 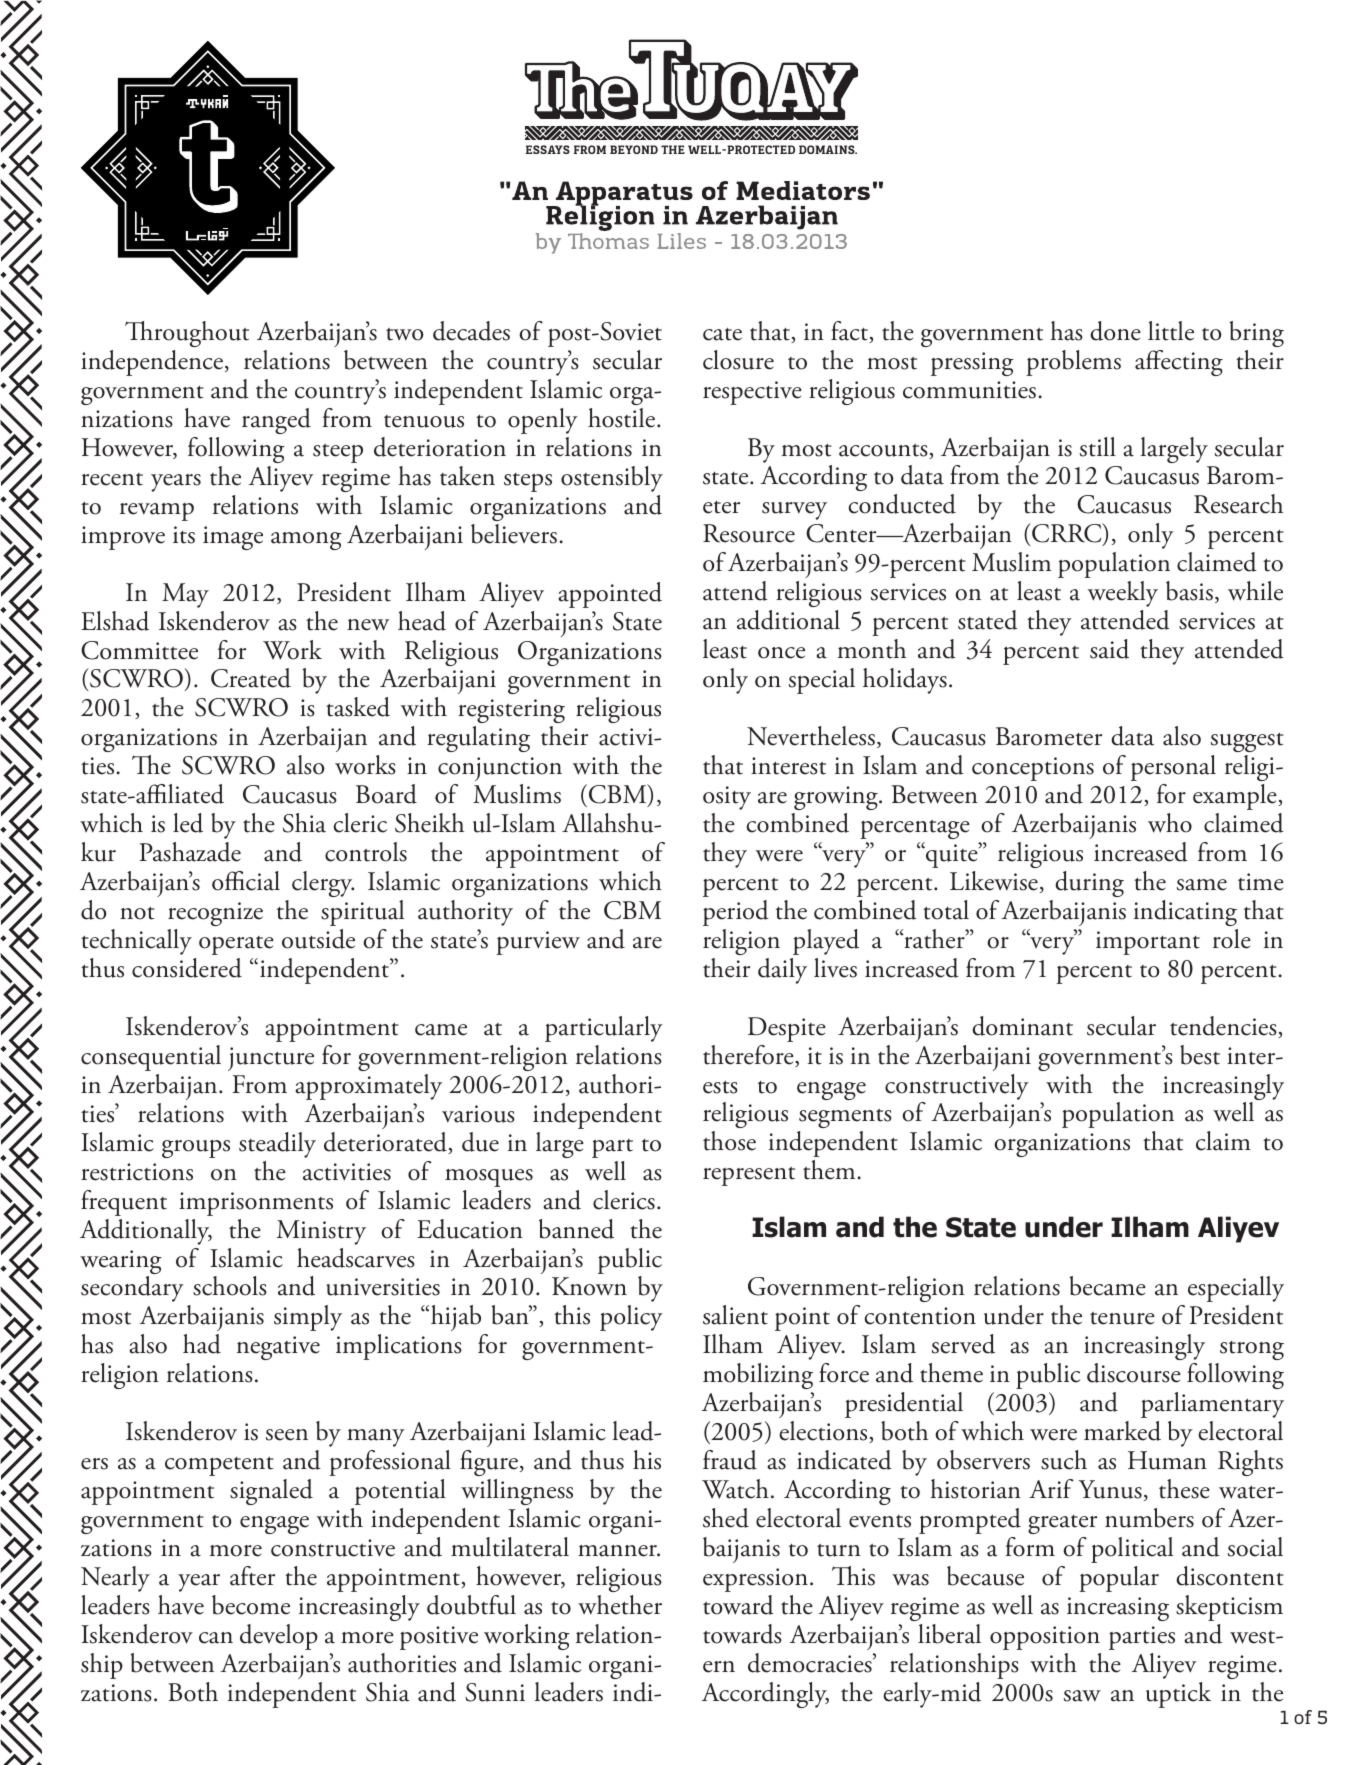 What do you see at coordinates (620, 1605) in the screenshot?
I see `whether` at bounding box center [620, 1605].
